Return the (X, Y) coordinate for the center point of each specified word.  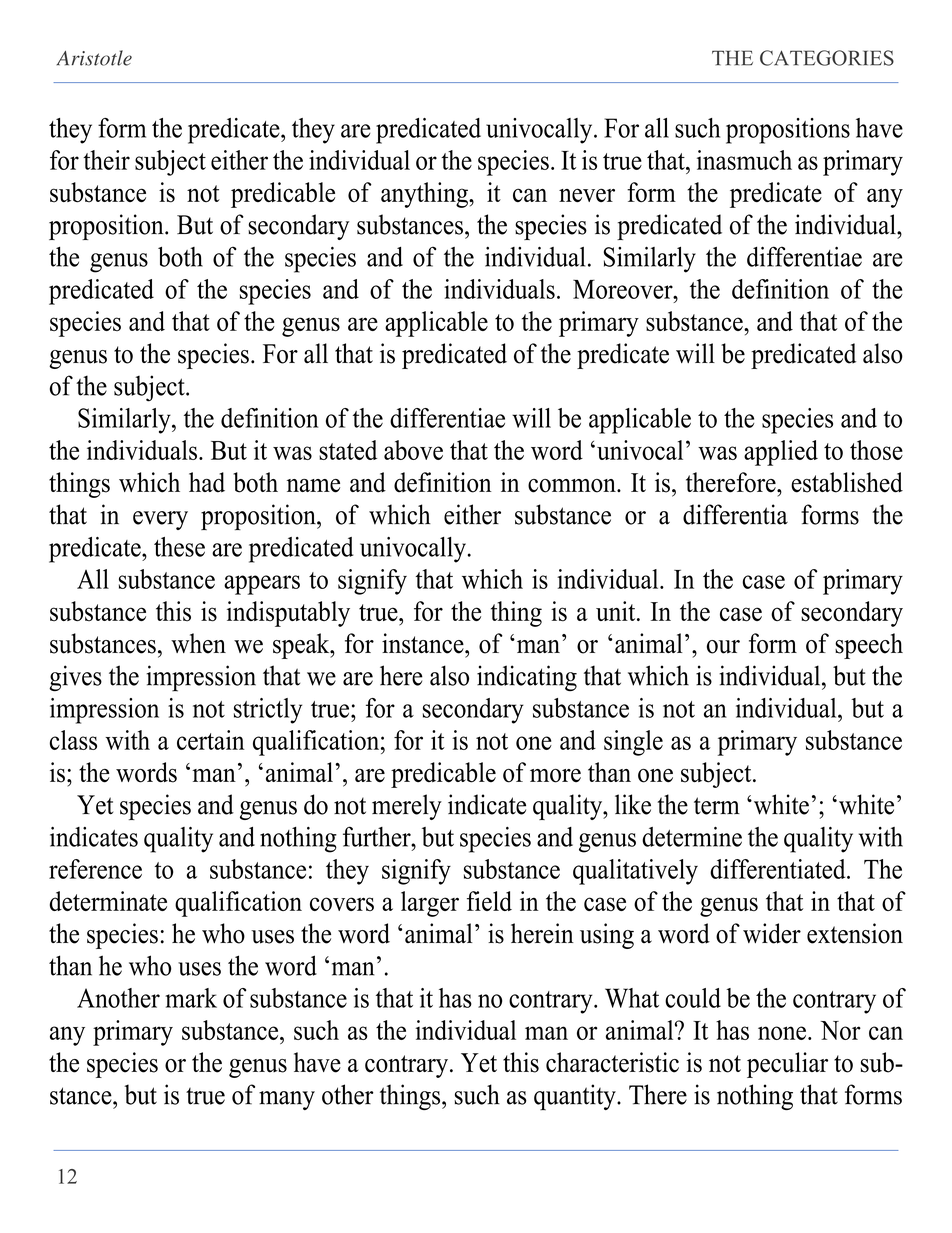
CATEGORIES (827, 58)
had (207, 482)
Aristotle (94, 58)
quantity (576, 1097)
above (413, 450)
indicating (527, 678)
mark (191, 998)
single (633, 743)
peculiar (787, 1065)
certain (211, 740)
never (587, 195)
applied (781, 453)
